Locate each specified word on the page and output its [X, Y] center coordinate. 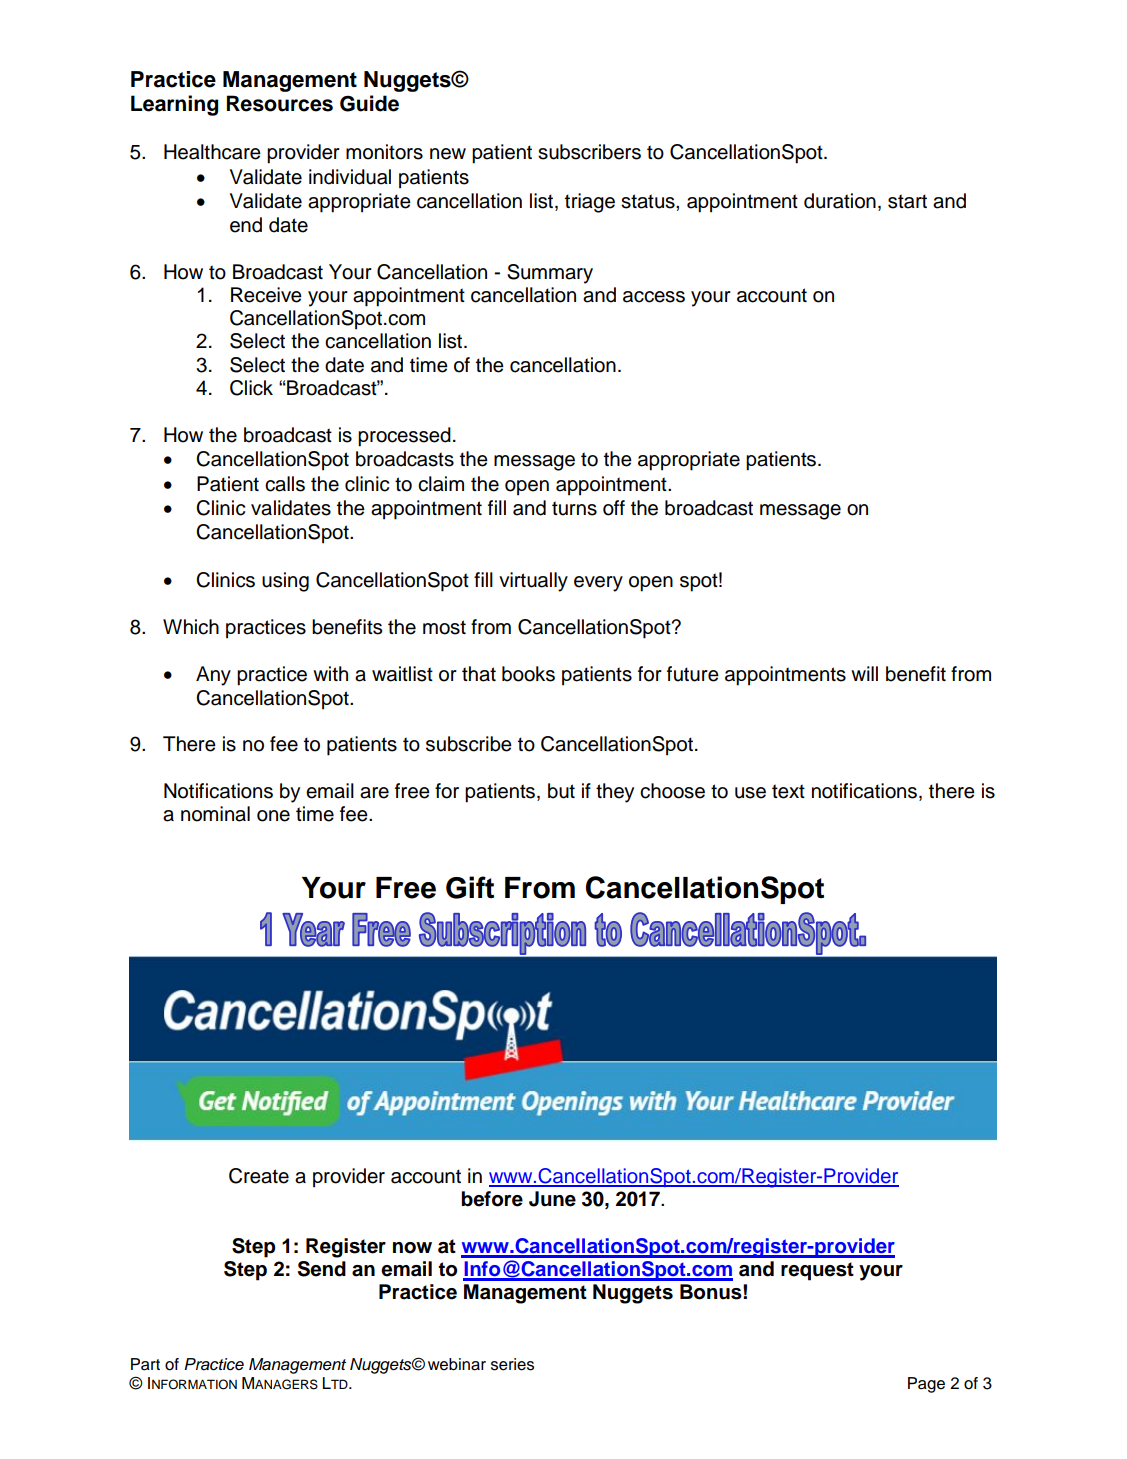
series [512, 1364]
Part [145, 1364]
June [552, 1199]
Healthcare [212, 152]
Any [213, 676]
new [448, 154]
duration [840, 201]
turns [574, 508]
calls [285, 484]
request [817, 1271]
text [788, 791]
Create [259, 1176]
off [614, 508]
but [561, 791]
